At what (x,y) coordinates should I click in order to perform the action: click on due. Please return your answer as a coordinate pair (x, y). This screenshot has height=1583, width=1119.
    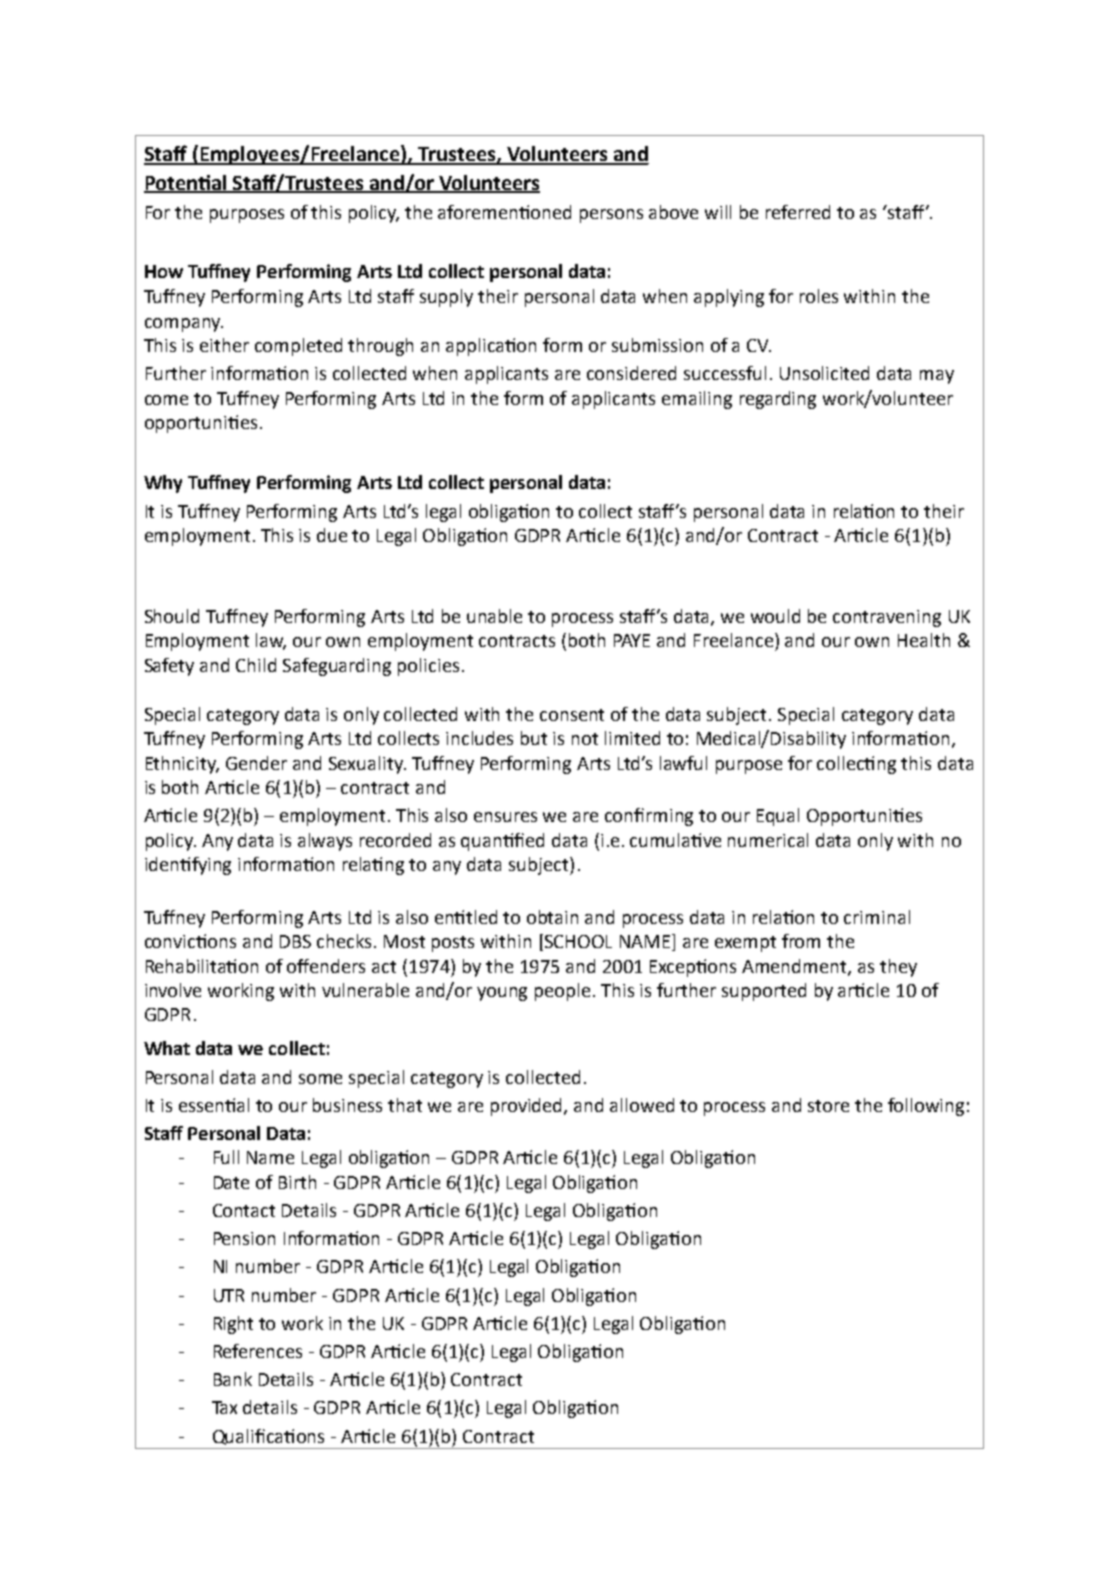
    Looking at the image, I should click on (332, 535).
